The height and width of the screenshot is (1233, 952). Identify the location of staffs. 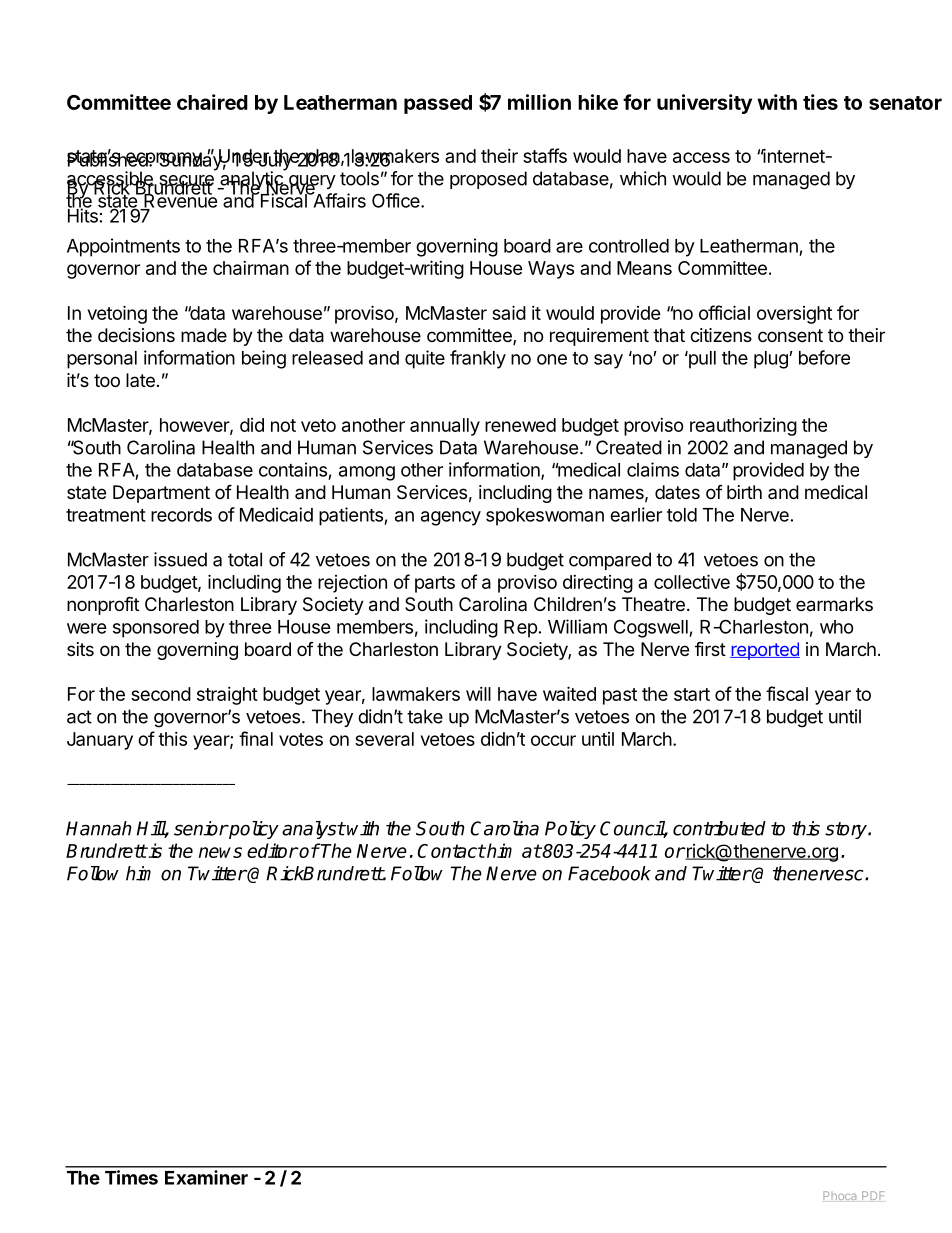
(545, 155).
